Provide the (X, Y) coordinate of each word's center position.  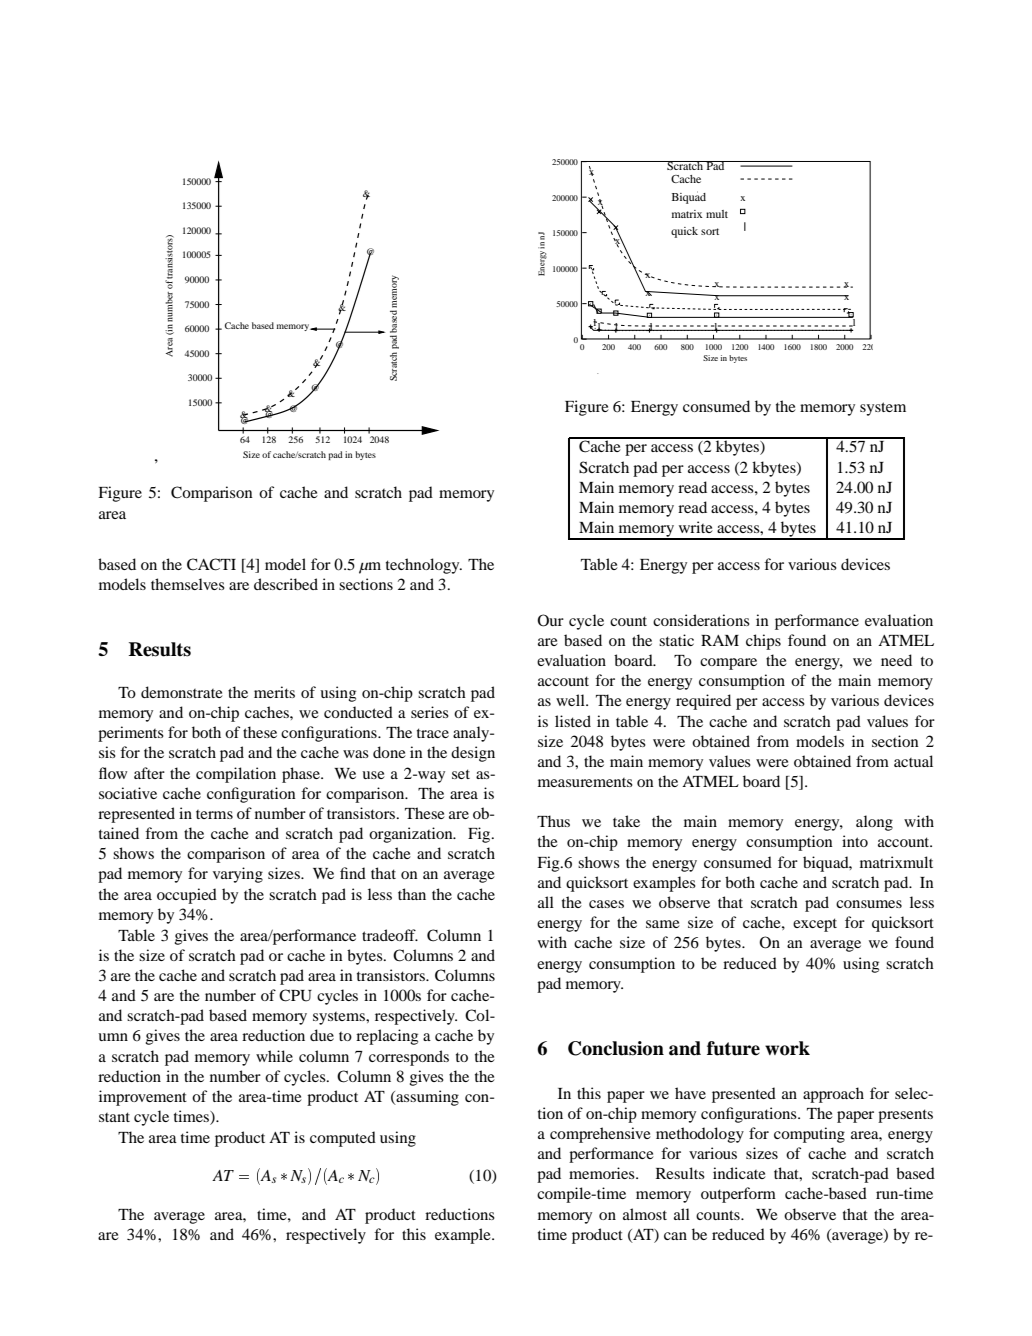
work (787, 1048)
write (696, 527)
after (149, 773)
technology (424, 566)
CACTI (211, 564)
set (461, 774)
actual (913, 761)
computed (343, 1139)
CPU (295, 995)
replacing (387, 1037)
